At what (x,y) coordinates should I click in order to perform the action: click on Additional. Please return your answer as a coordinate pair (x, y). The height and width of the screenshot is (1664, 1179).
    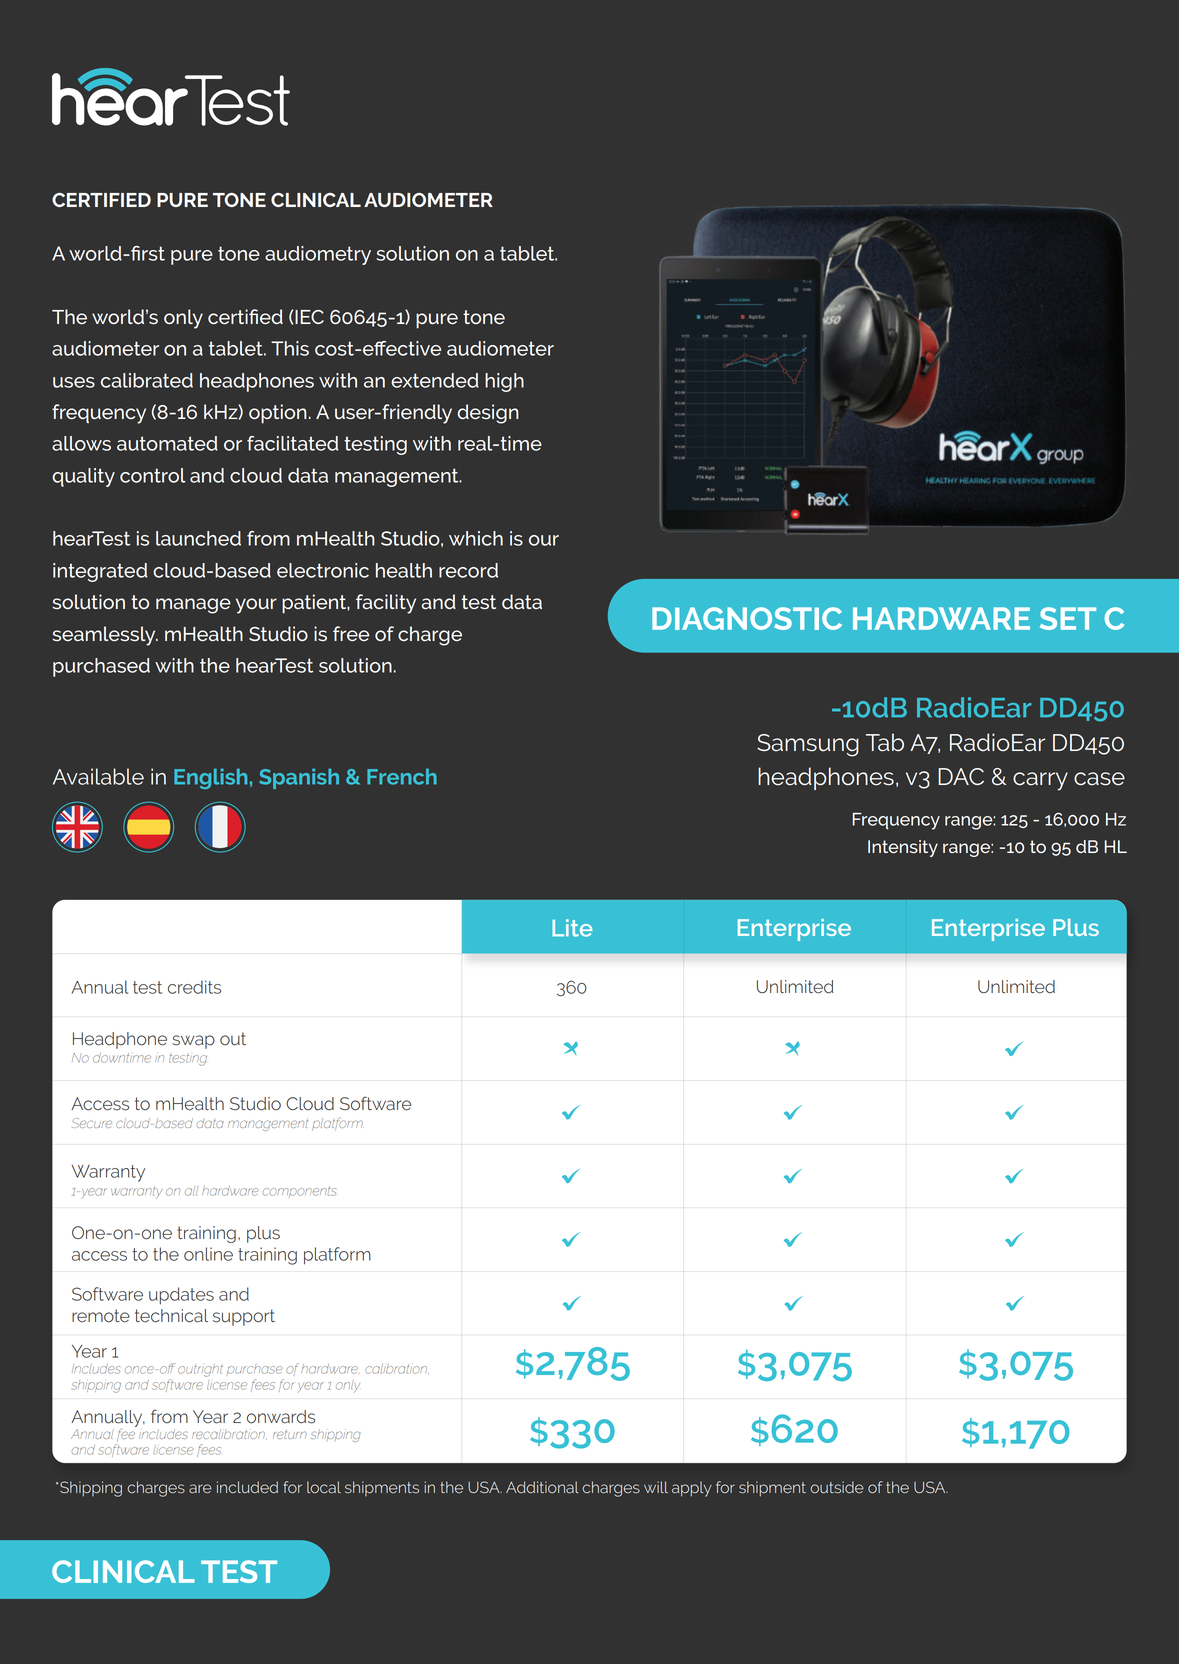
    Looking at the image, I should click on (542, 1487).
